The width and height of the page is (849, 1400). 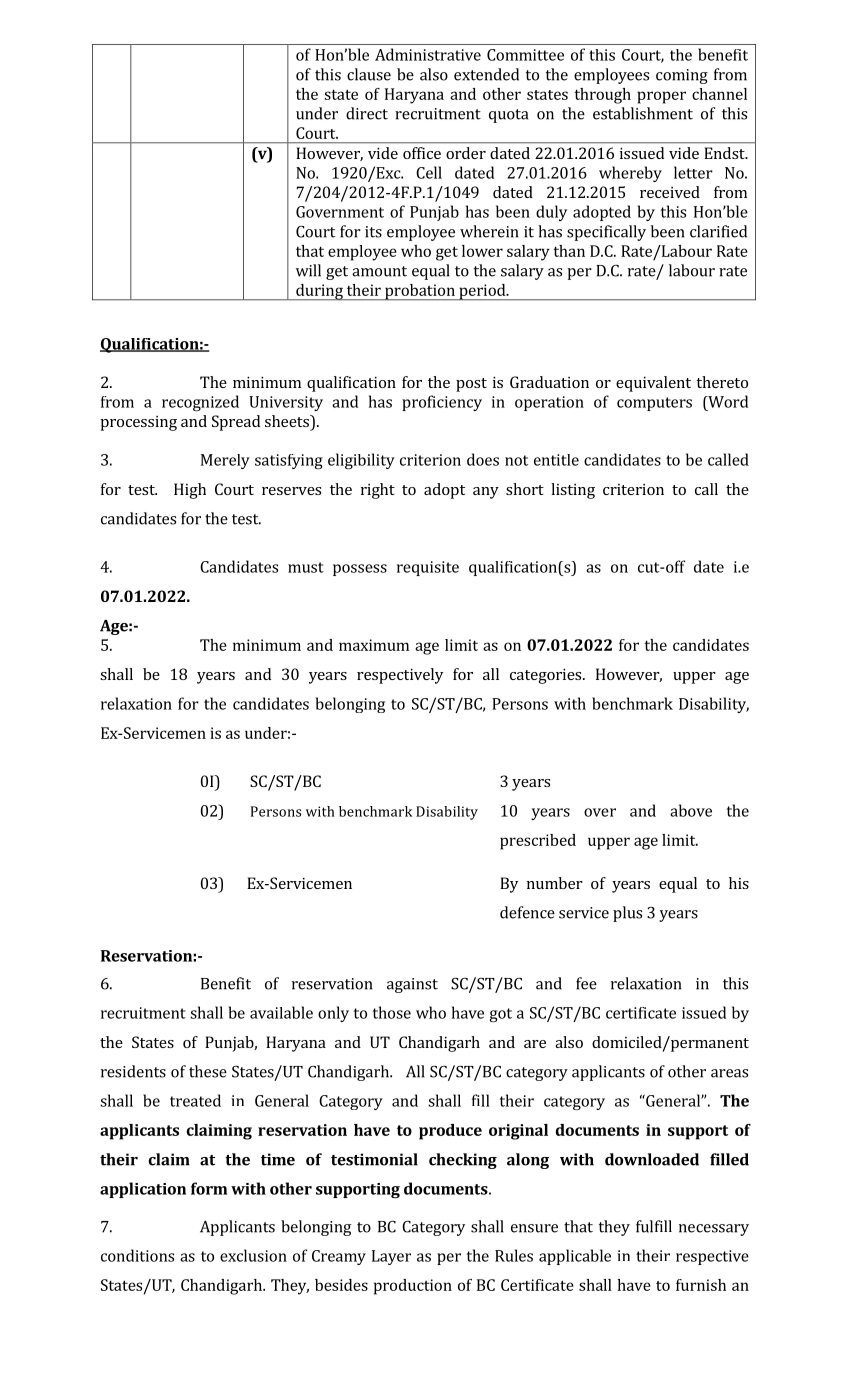 What do you see at coordinates (661, 97) in the page?
I see `proper` at bounding box center [661, 97].
